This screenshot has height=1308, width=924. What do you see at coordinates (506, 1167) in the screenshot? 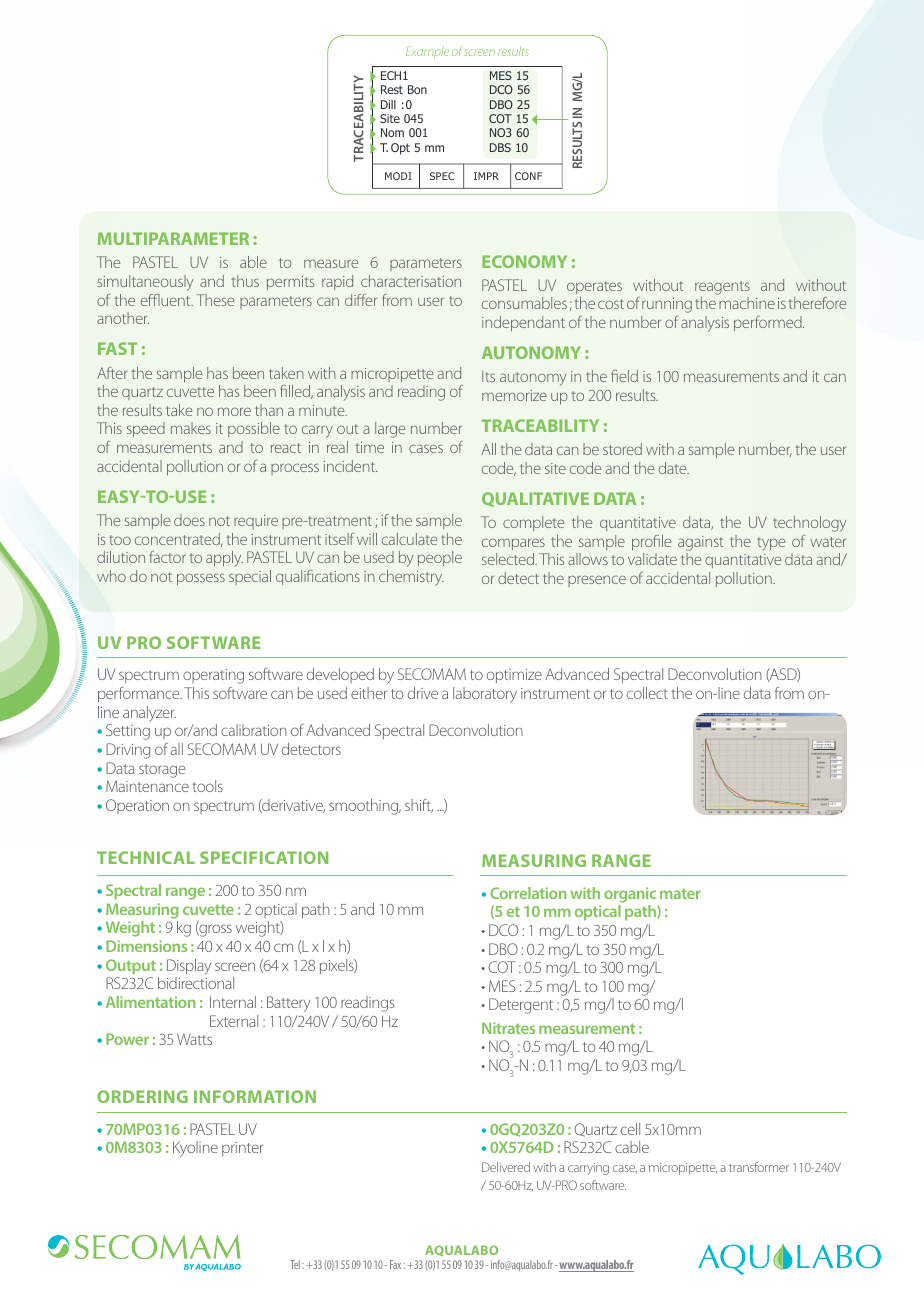
I see `Delivered` at bounding box center [506, 1167].
